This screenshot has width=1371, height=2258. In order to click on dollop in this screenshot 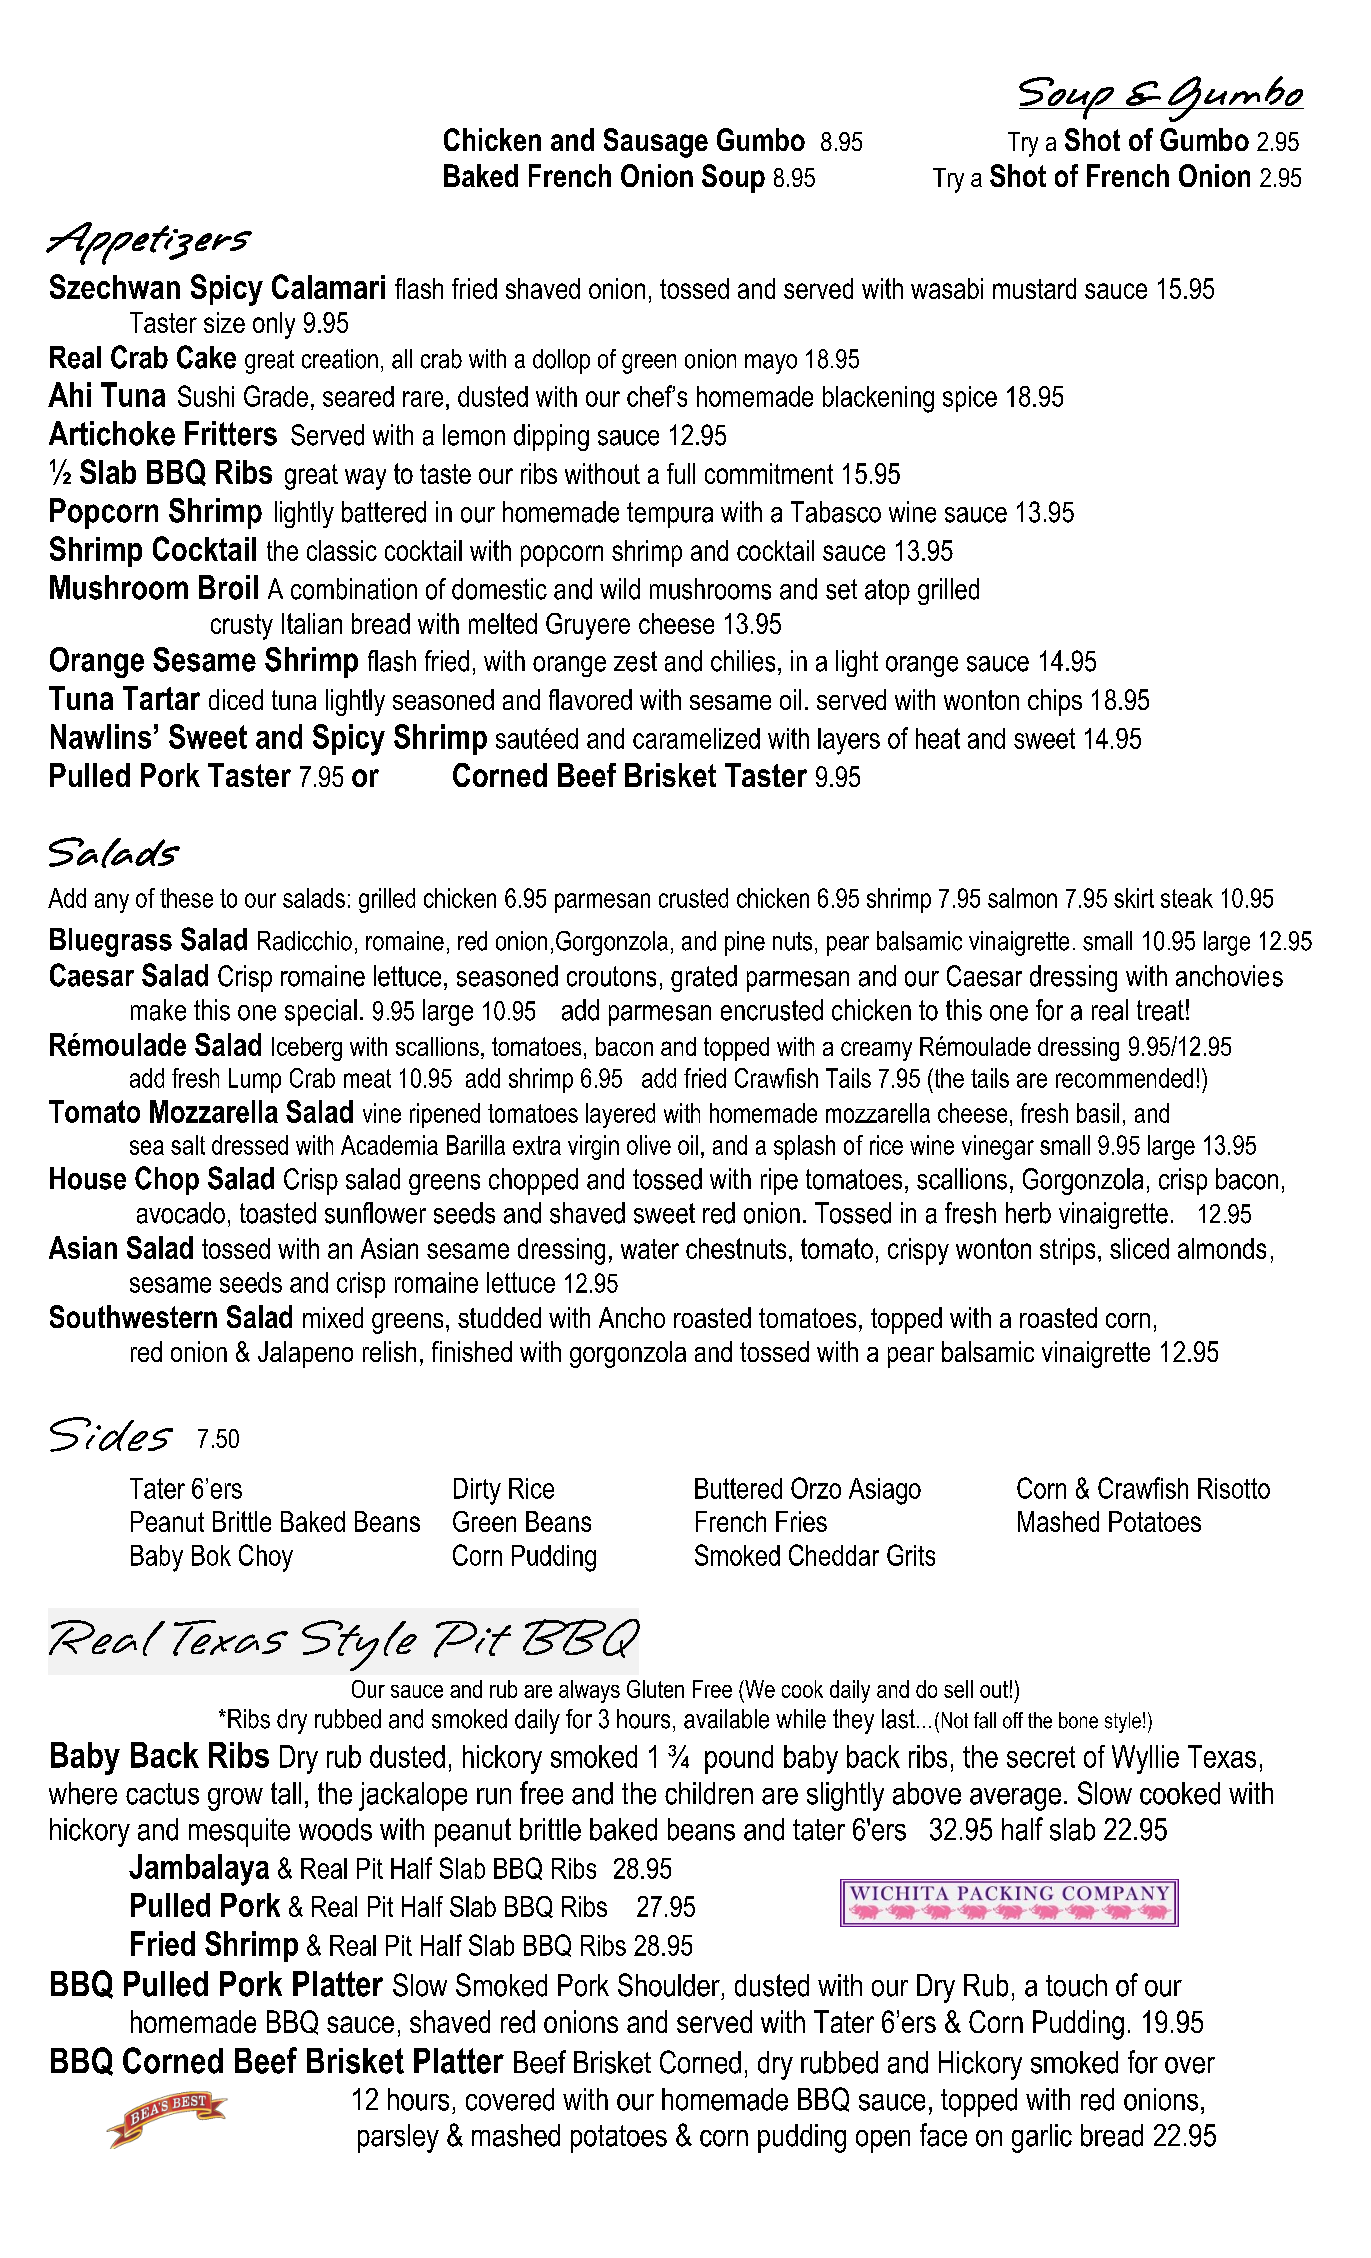, I will do `click(561, 361)`.
